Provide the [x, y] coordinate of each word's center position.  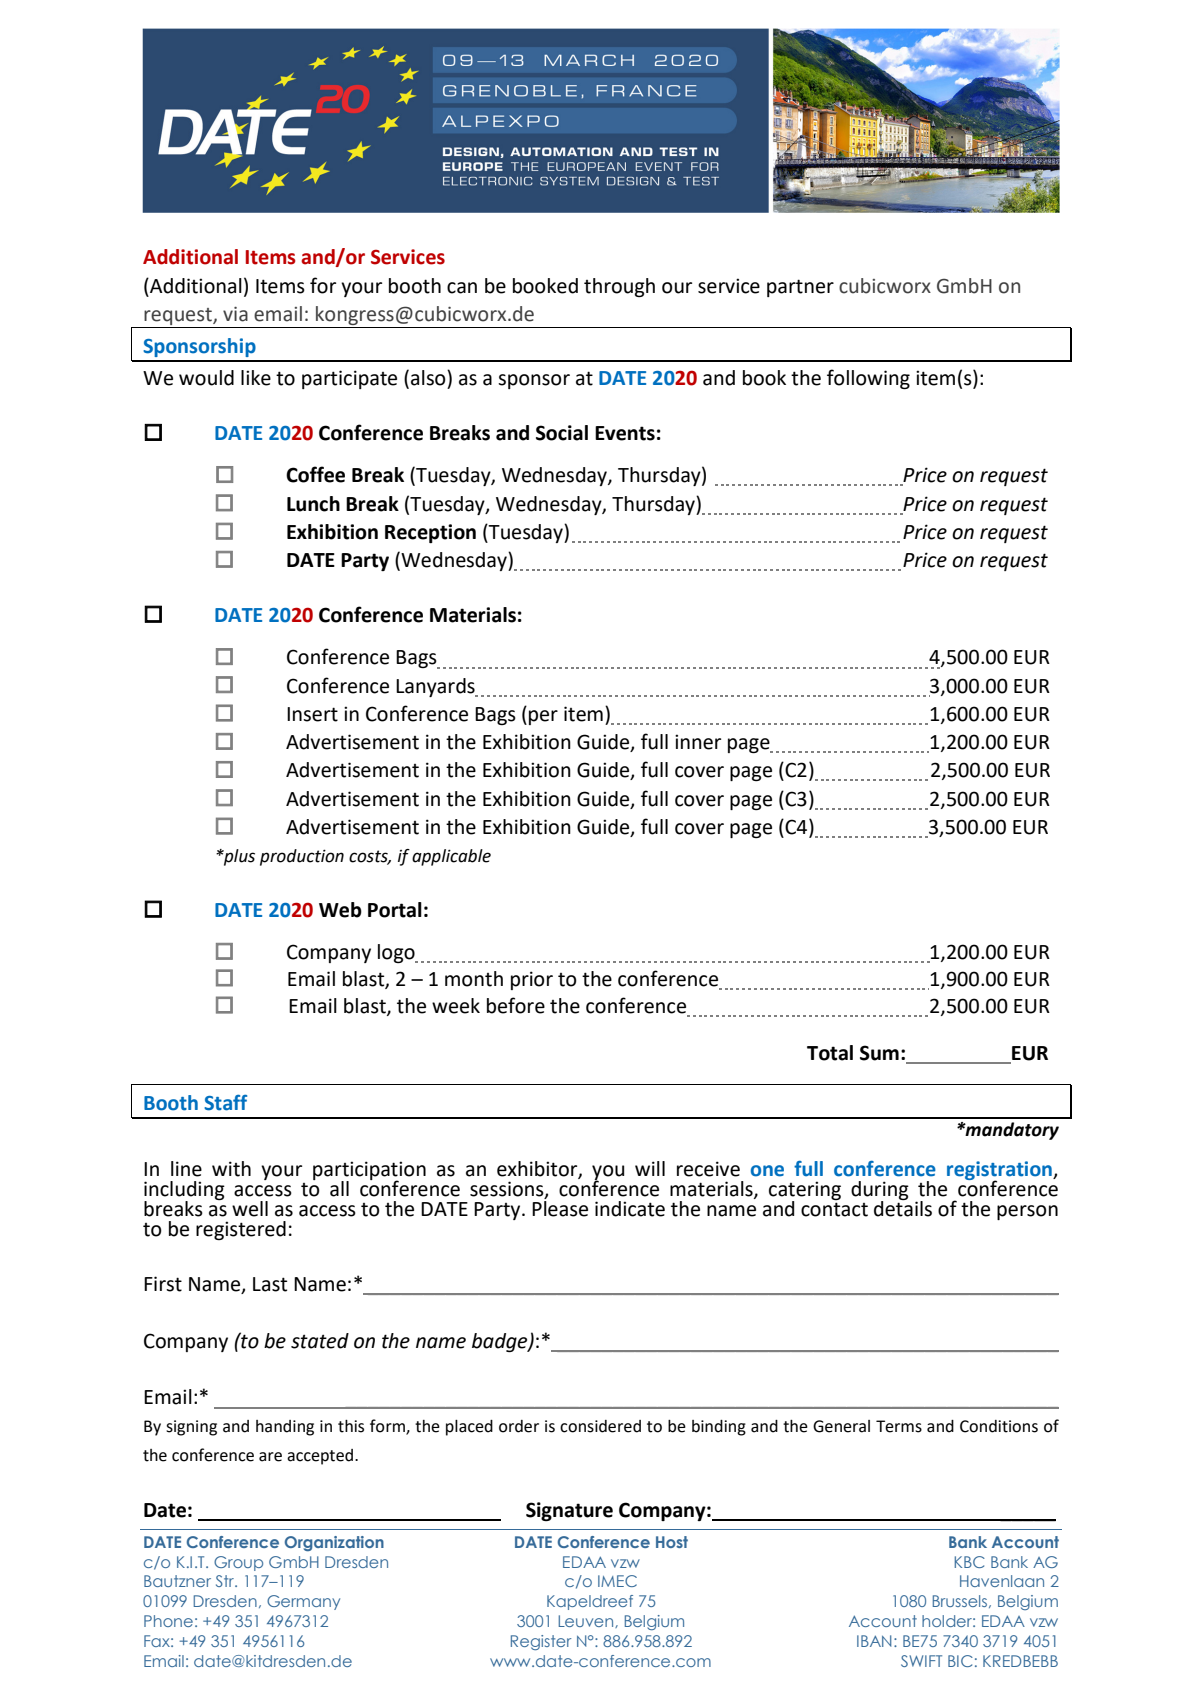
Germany [303, 1602]
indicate [630, 1209]
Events [625, 433]
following [868, 379]
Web [340, 910]
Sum [879, 1053]
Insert [312, 714]
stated [320, 1341]
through [619, 287]
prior [532, 980]
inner [698, 742]
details [903, 1208]
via [235, 314]
